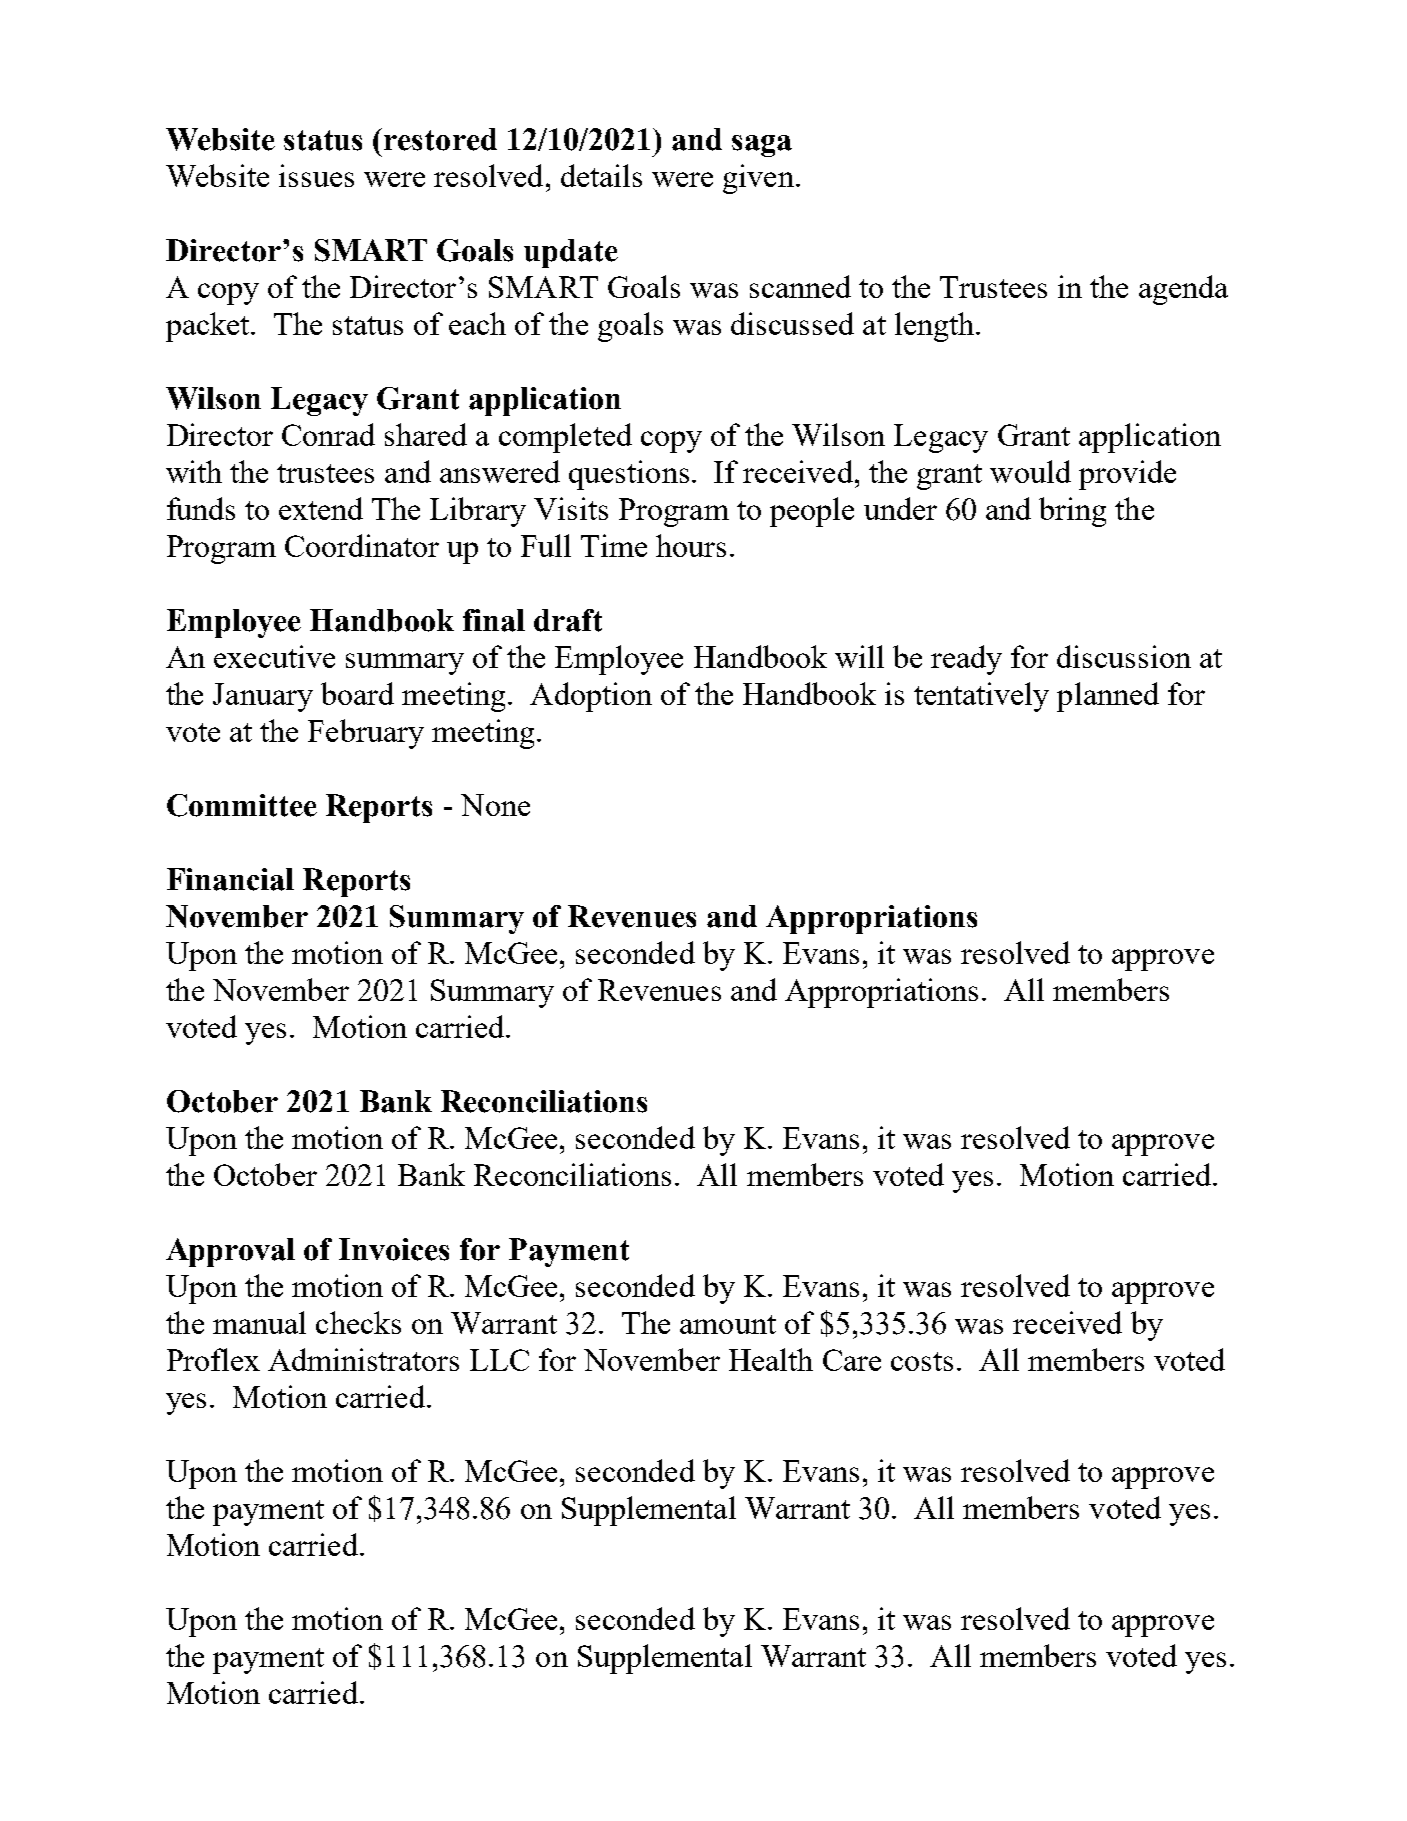 This page has width=1407, height=1821. I want to click on agenda, so click(1183, 290).
